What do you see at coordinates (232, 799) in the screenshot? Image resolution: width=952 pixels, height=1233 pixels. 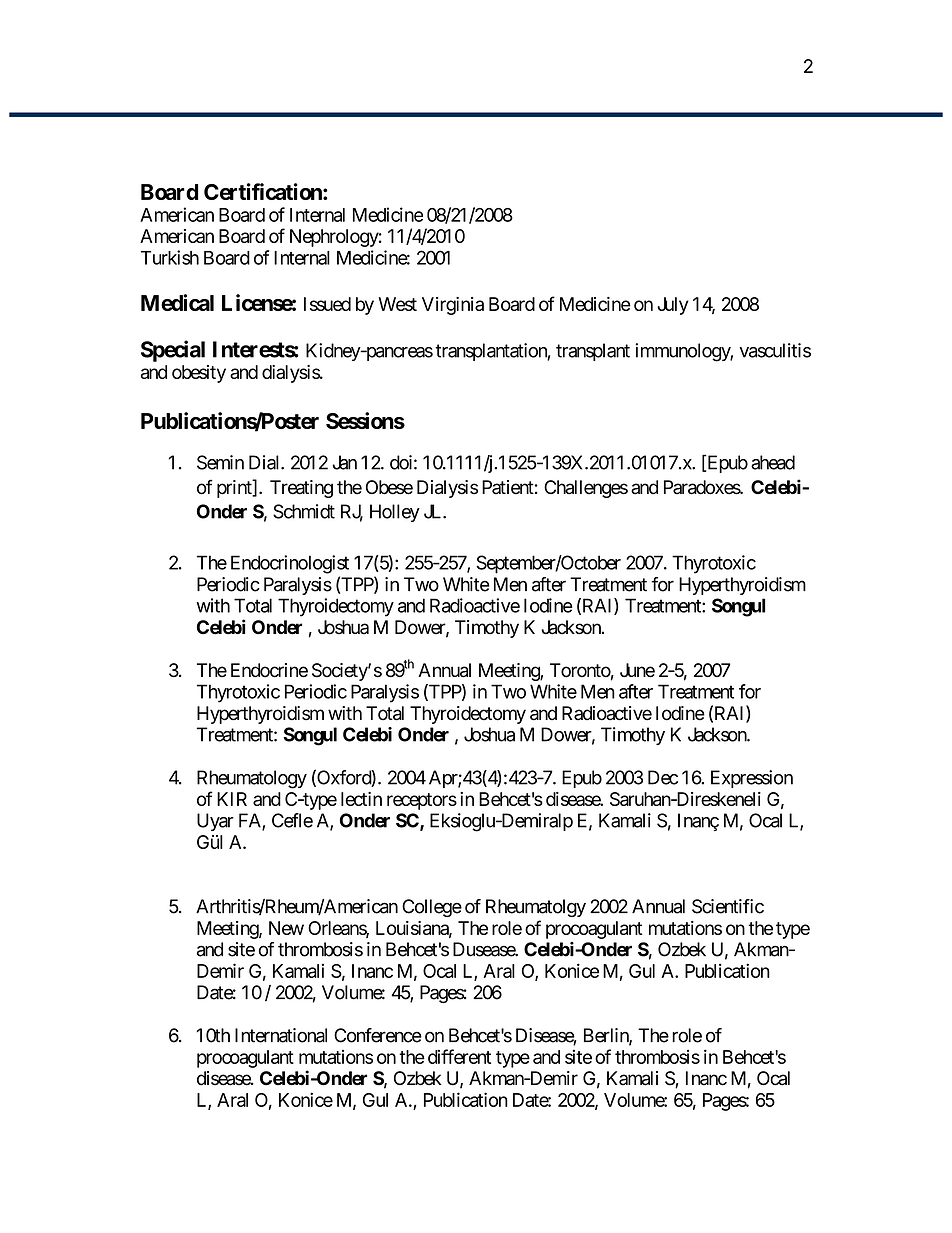 I see `KIR` at bounding box center [232, 799].
